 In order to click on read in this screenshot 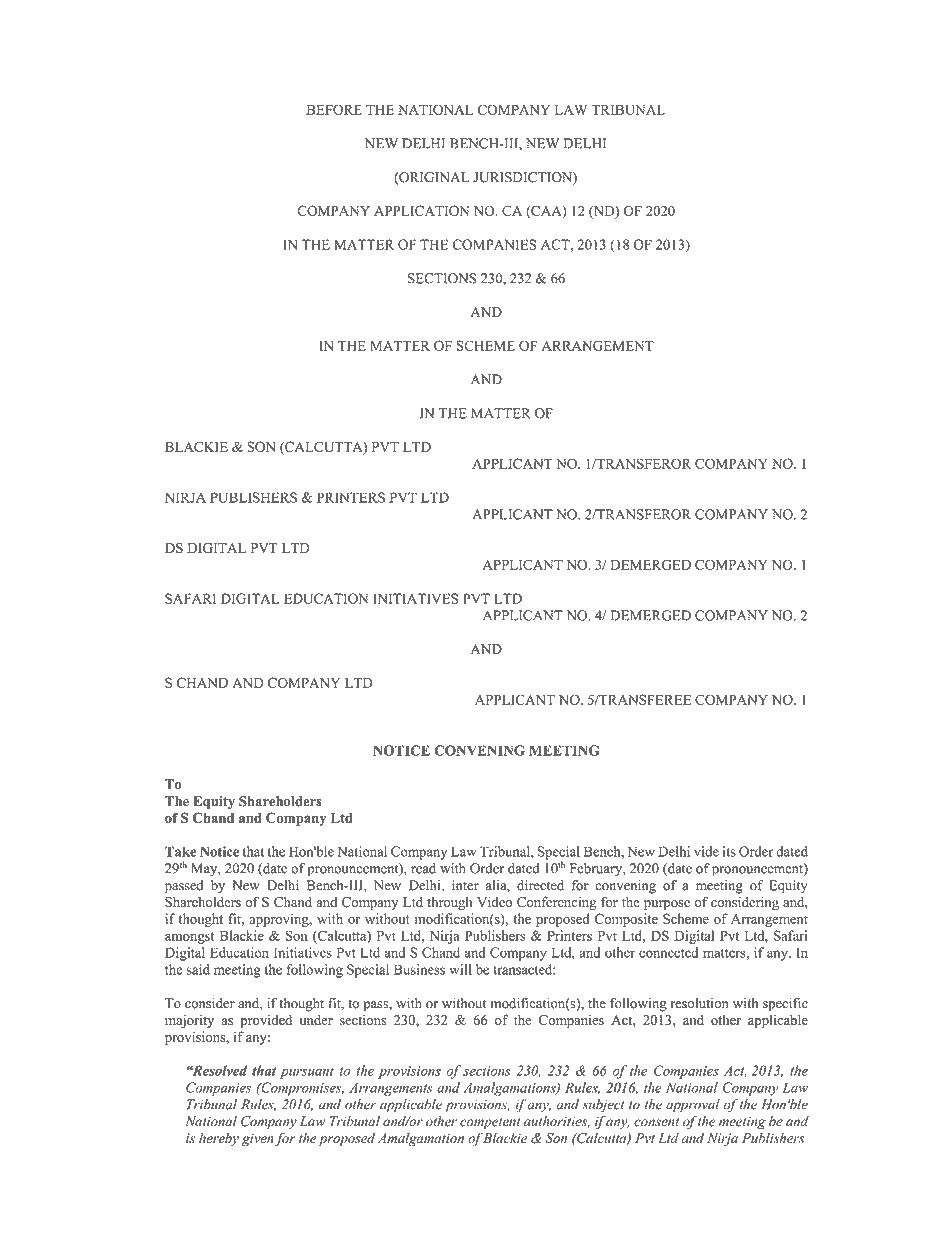, I will do `click(423, 868)`.
